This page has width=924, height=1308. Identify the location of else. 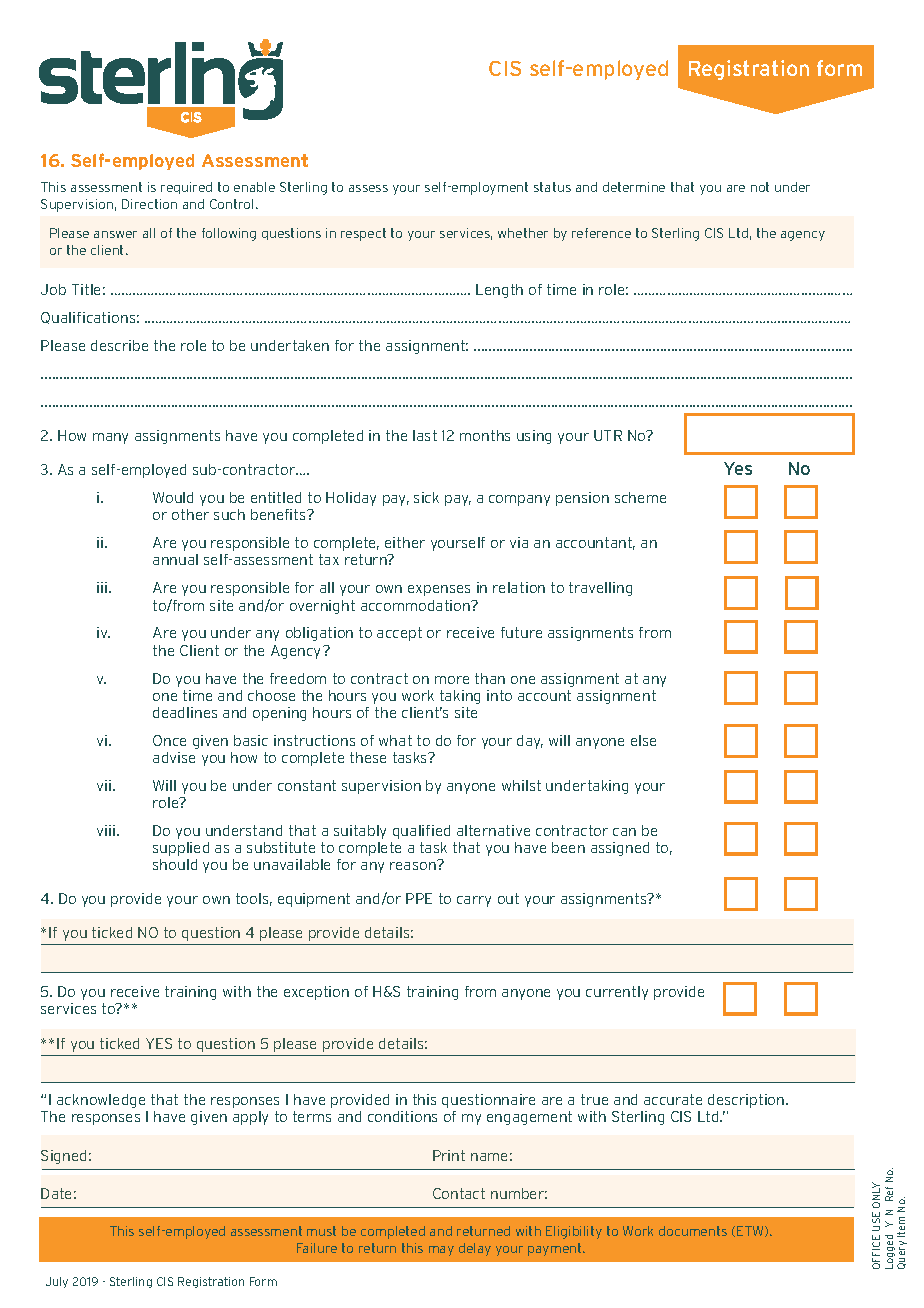
(643, 740).
